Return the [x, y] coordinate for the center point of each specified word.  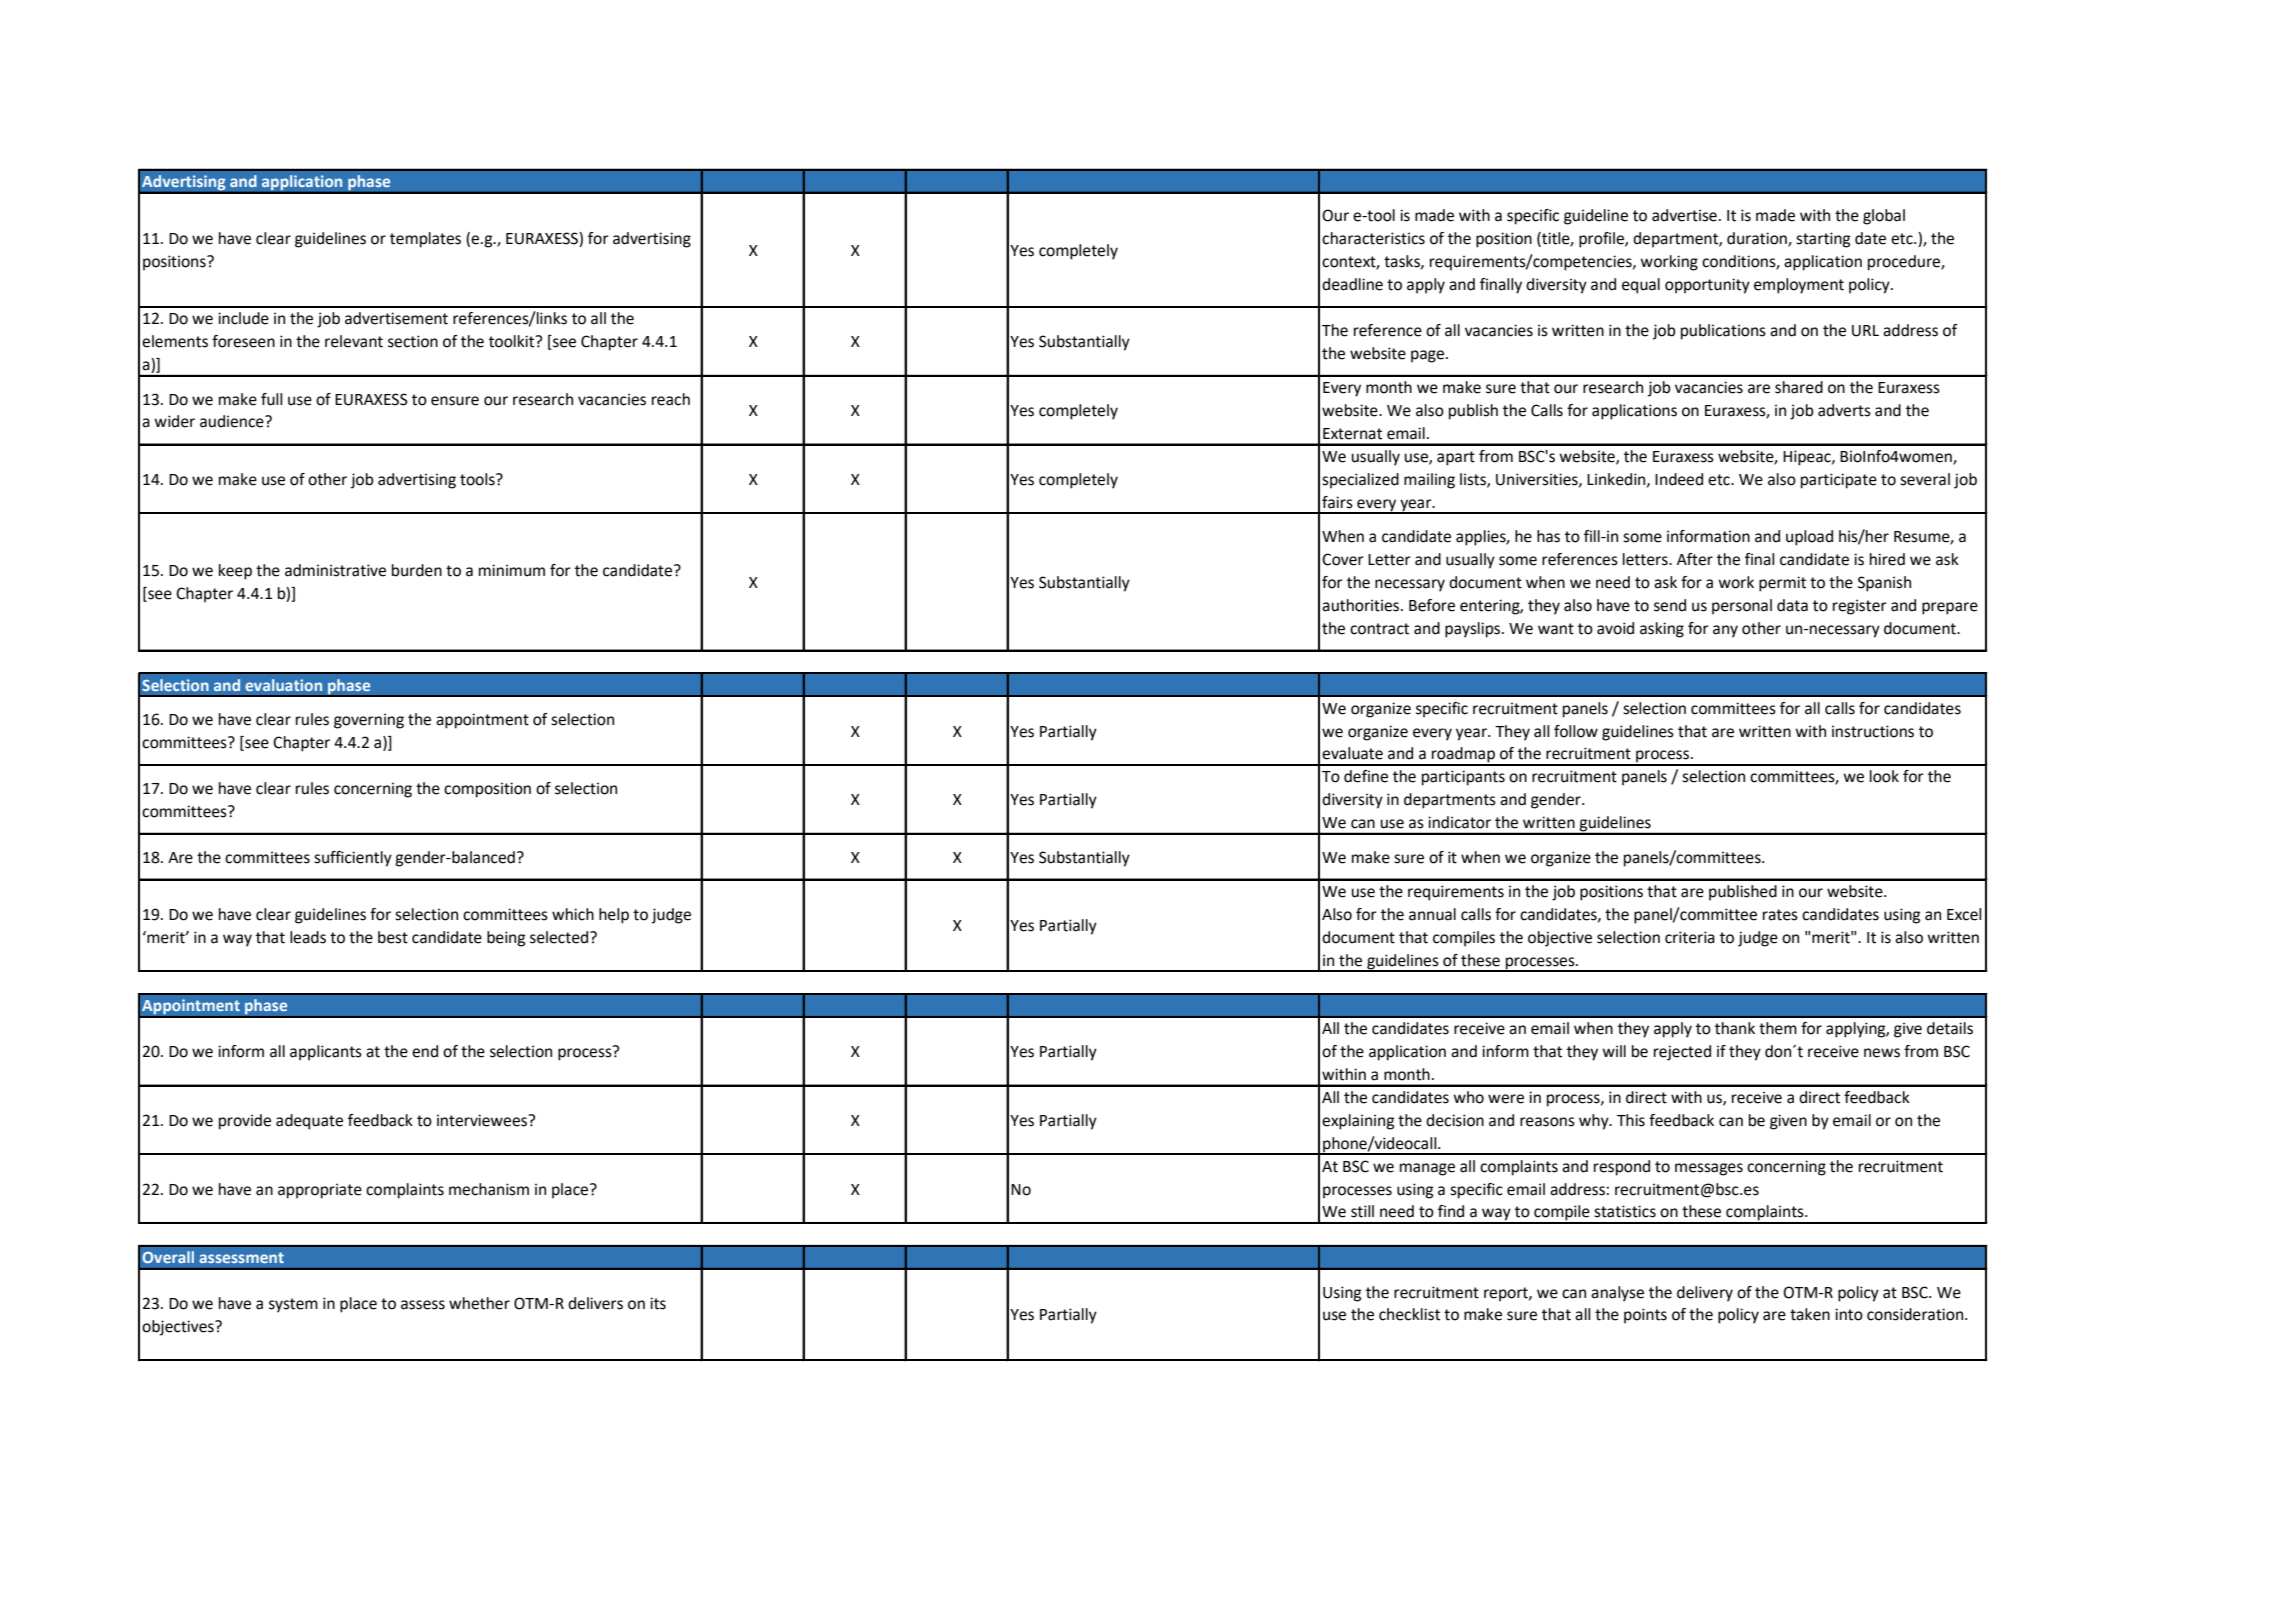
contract [1379, 629]
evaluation [283, 685]
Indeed [1679, 479]
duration [1758, 239]
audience [233, 421]
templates [425, 240]
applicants [326, 1053]
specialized [1360, 481]
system [293, 1305]
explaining [1358, 1122]
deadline [1352, 284]
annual [1432, 914]
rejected [1682, 1053]
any [1725, 631]
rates [1780, 915]
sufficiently [353, 859]
